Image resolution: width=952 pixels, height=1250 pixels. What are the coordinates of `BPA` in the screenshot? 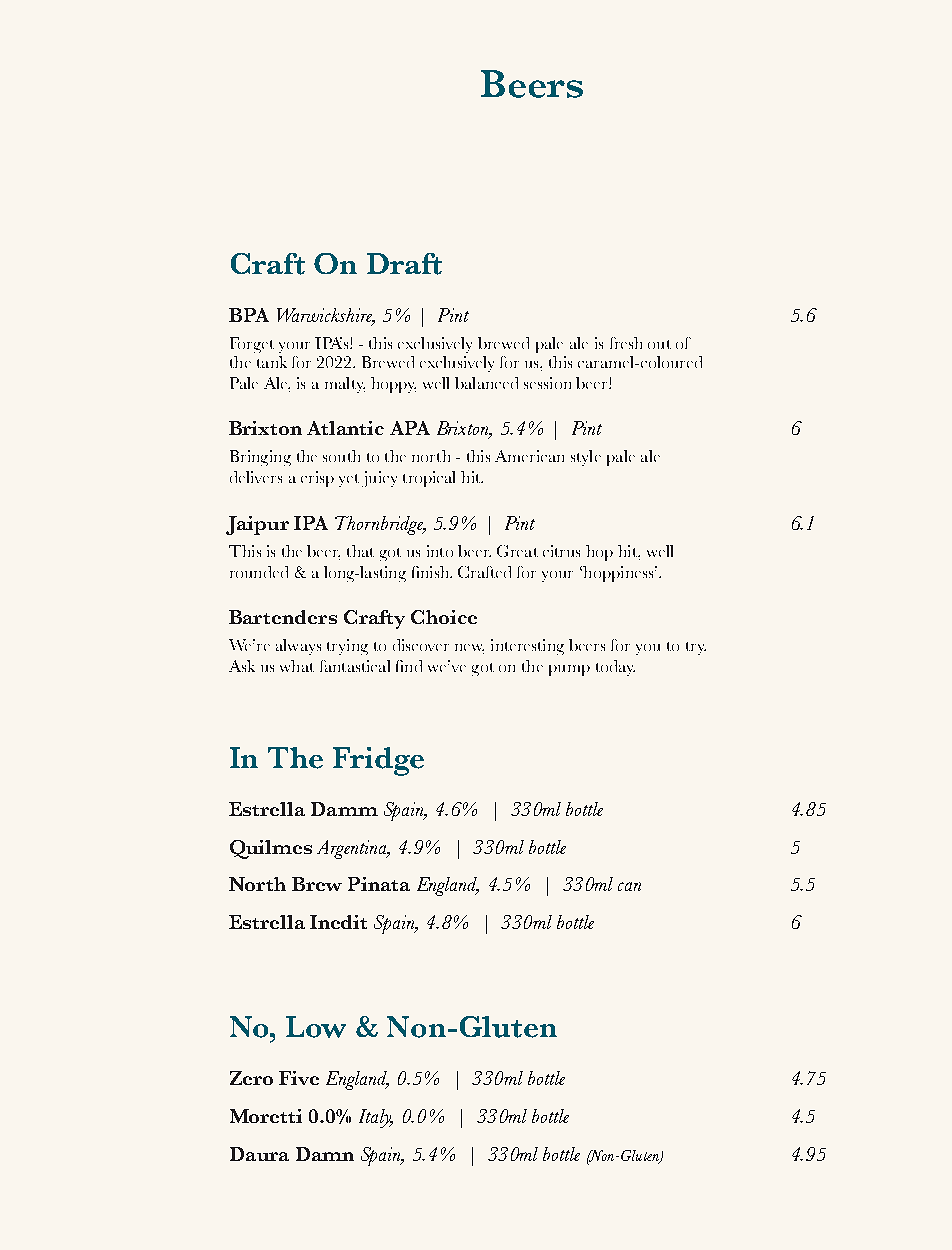 It's located at (249, 315).
